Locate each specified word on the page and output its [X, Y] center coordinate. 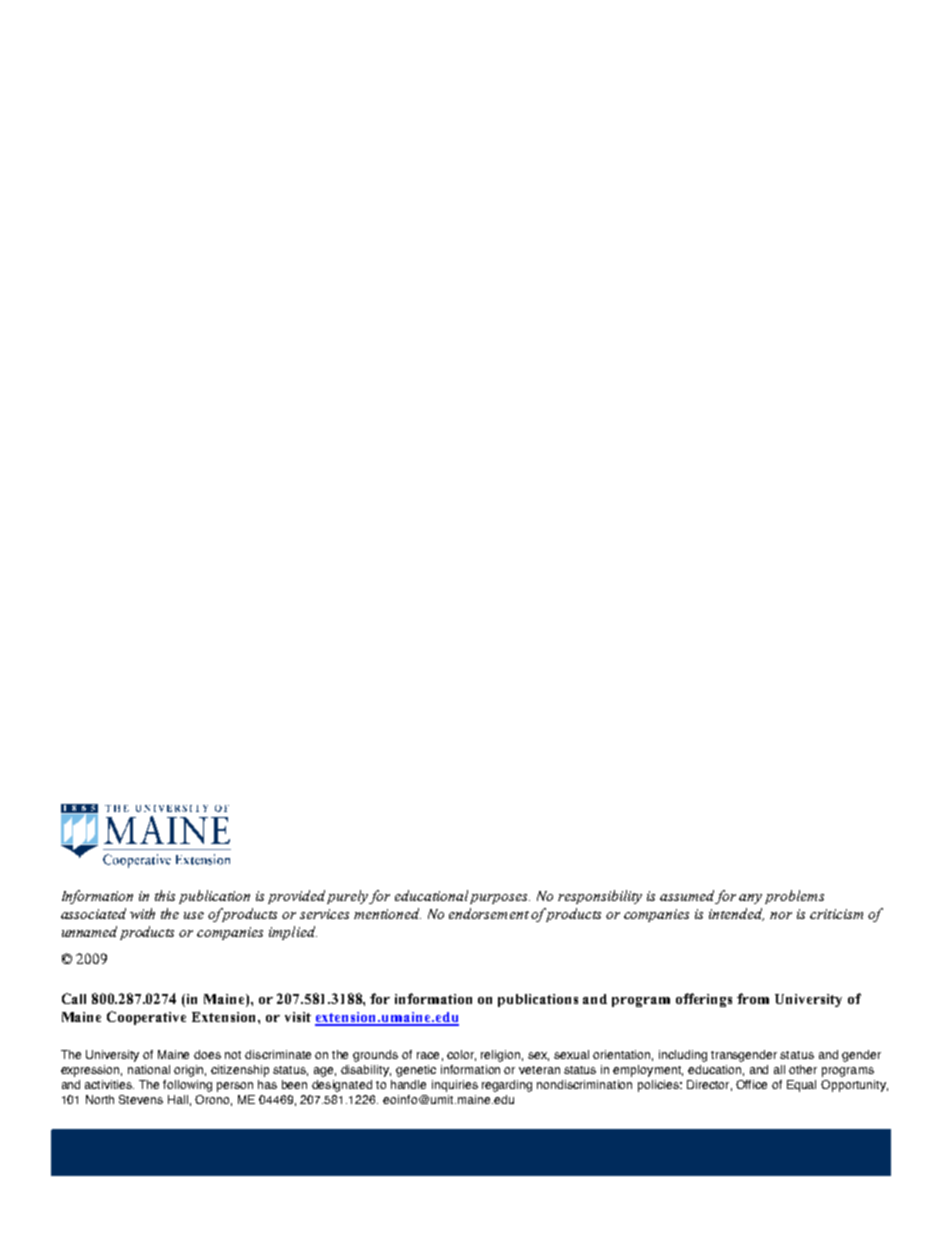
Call [74, 998]
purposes [500, 899]
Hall [178, 1099]
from [753, 998]
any [750, 899]
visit [298, 1017]
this [165, 895]
